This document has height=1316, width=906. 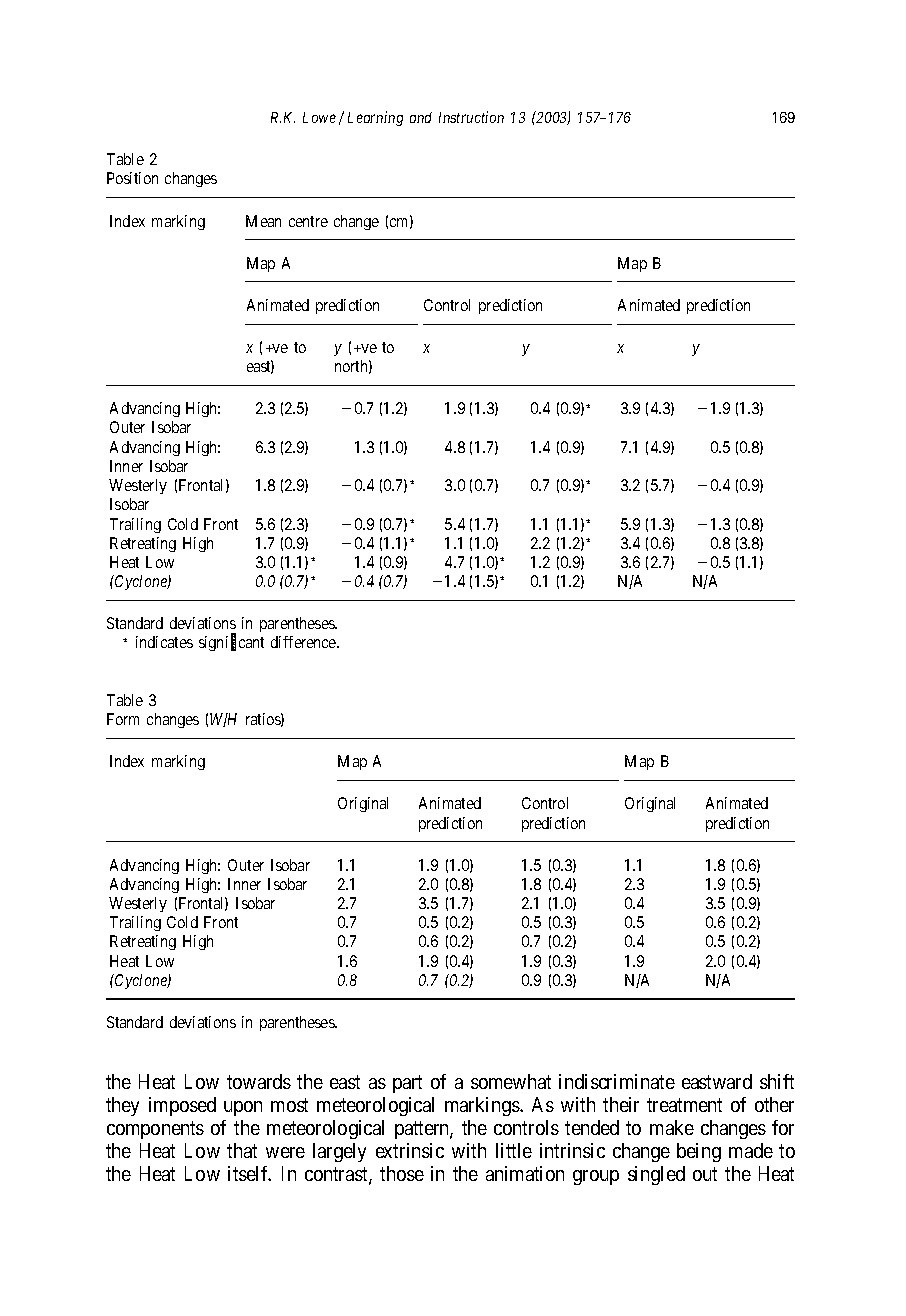 What do you see at coordinates (319, 117) in the document?
I see `Lowe` at bounding box center [319, 117].
